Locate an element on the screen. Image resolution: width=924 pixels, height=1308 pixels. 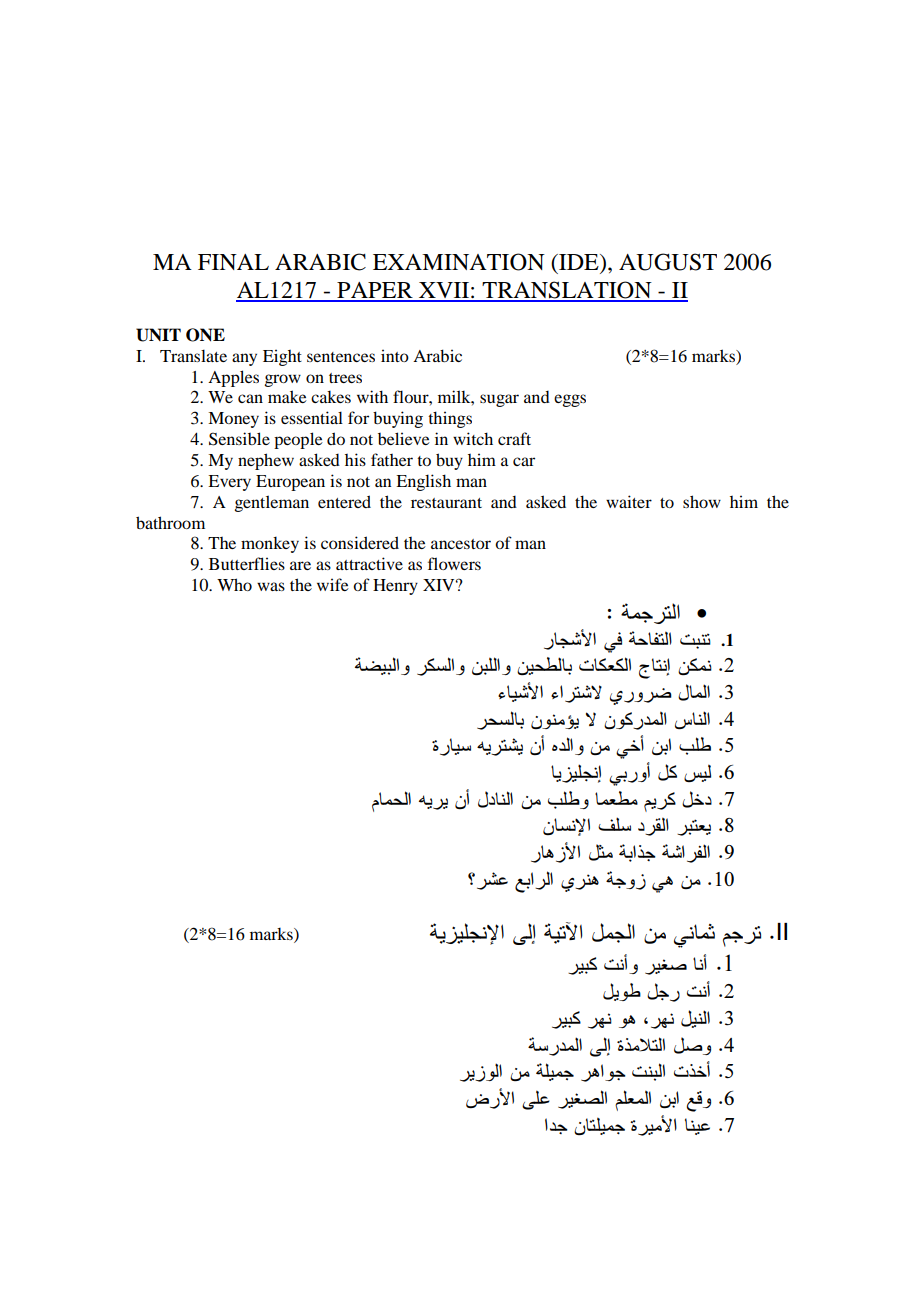
EXAMINATION is located at coordinates (459, 262).
